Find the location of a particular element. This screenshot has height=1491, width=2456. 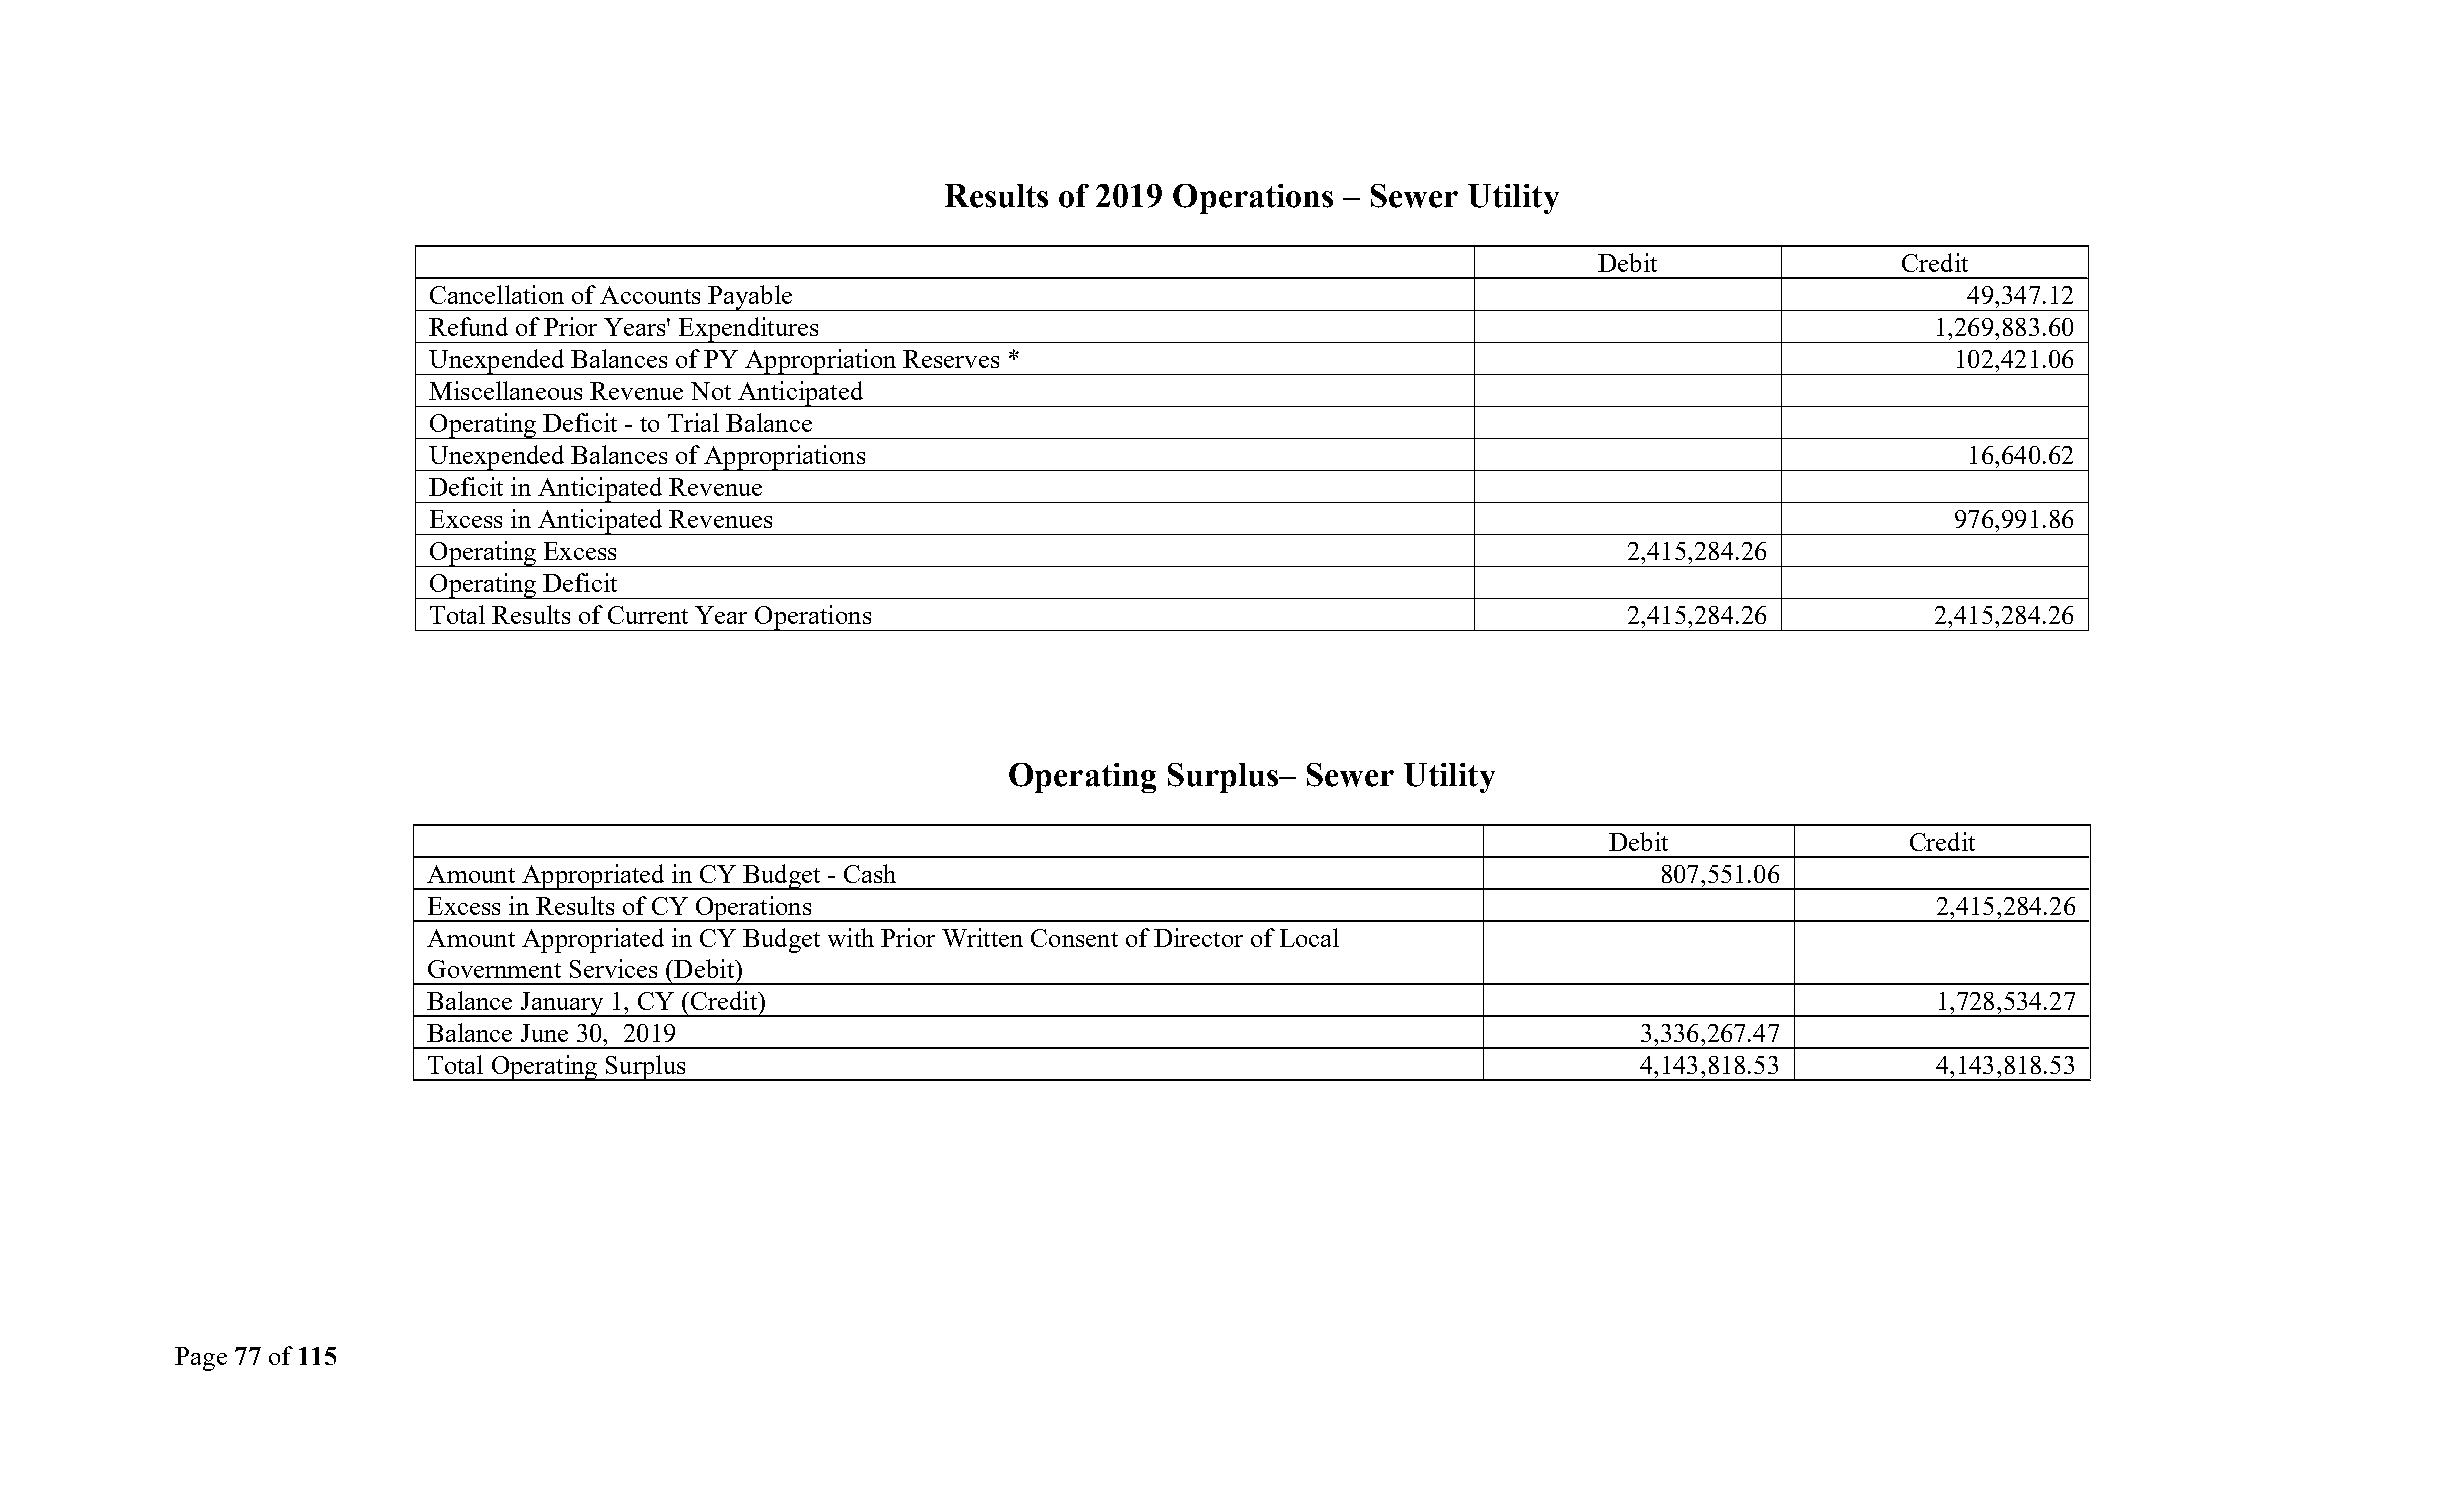

Reserves is located at coordinates (951, 359).
